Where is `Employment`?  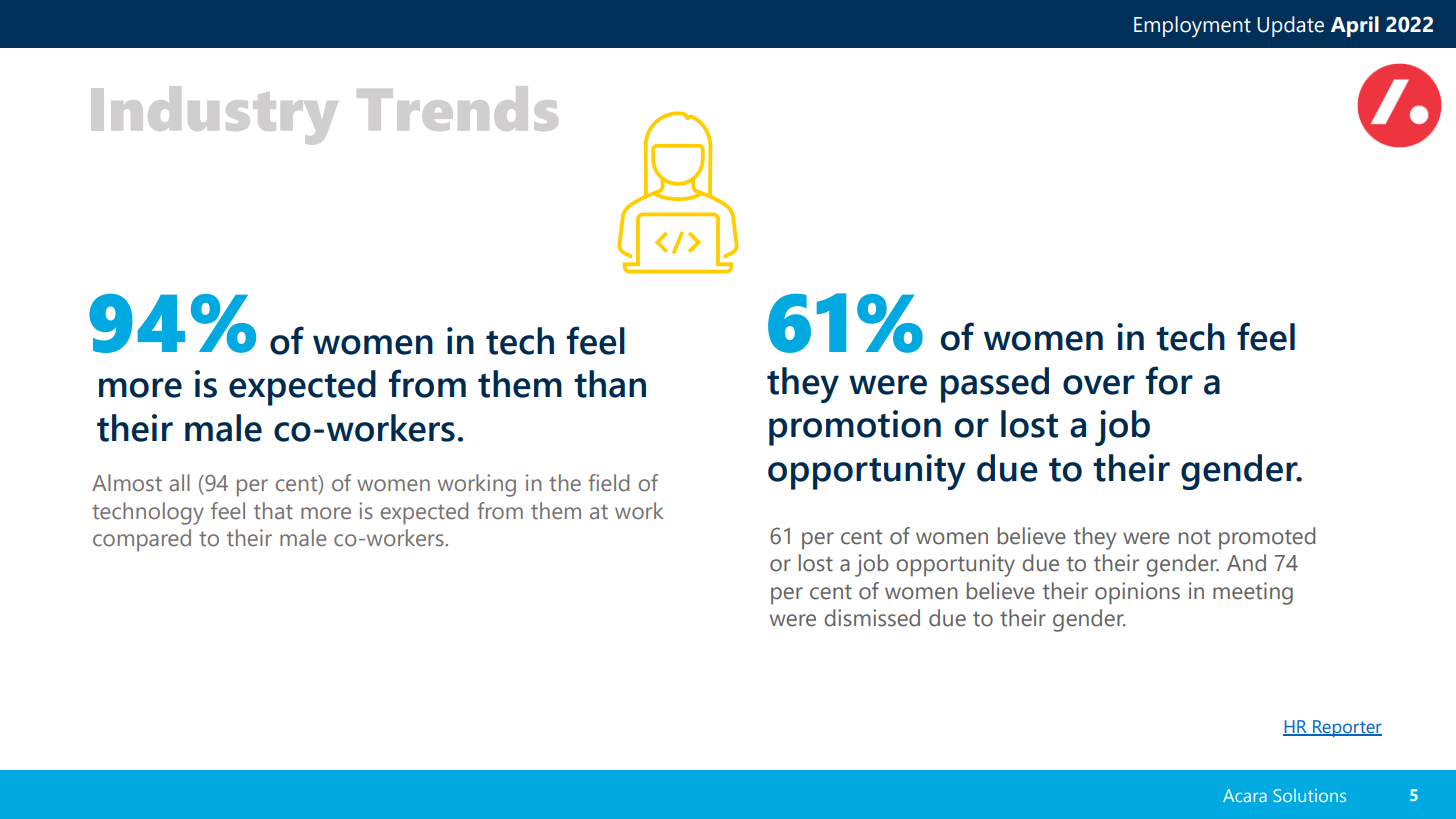 Employment is located at coordinates (1192, 27).
